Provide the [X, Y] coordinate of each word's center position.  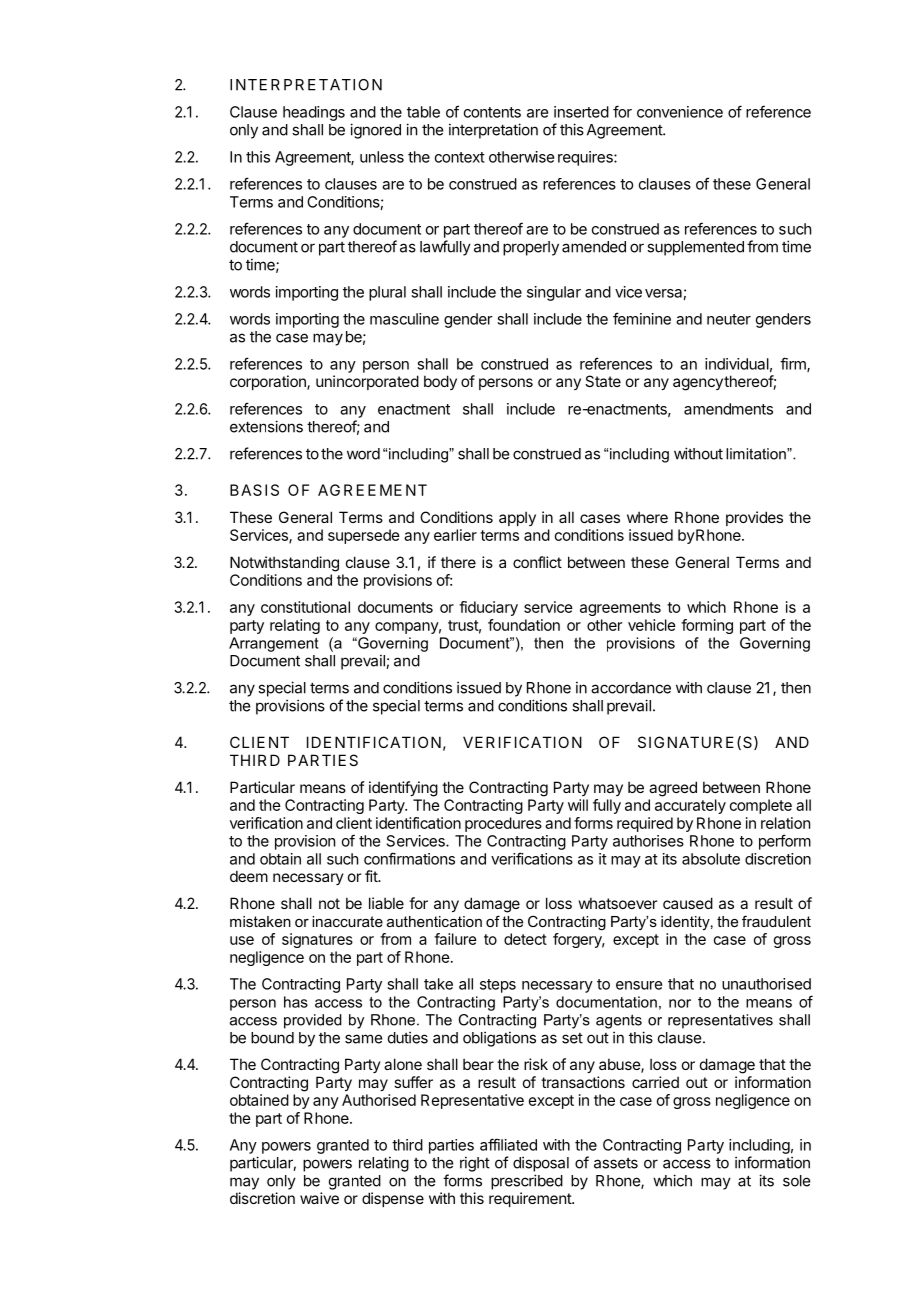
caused [688, 903]
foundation [524, 625]
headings [314, 113]
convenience [680, 112]
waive [319, 1198]
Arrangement [274, 644]
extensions [266, 426]
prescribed [527, 1182]
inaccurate [347, 921]
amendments [728, 409]
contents [492, 112]
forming [707, 626]
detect [525, 939]
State [603, 381]
